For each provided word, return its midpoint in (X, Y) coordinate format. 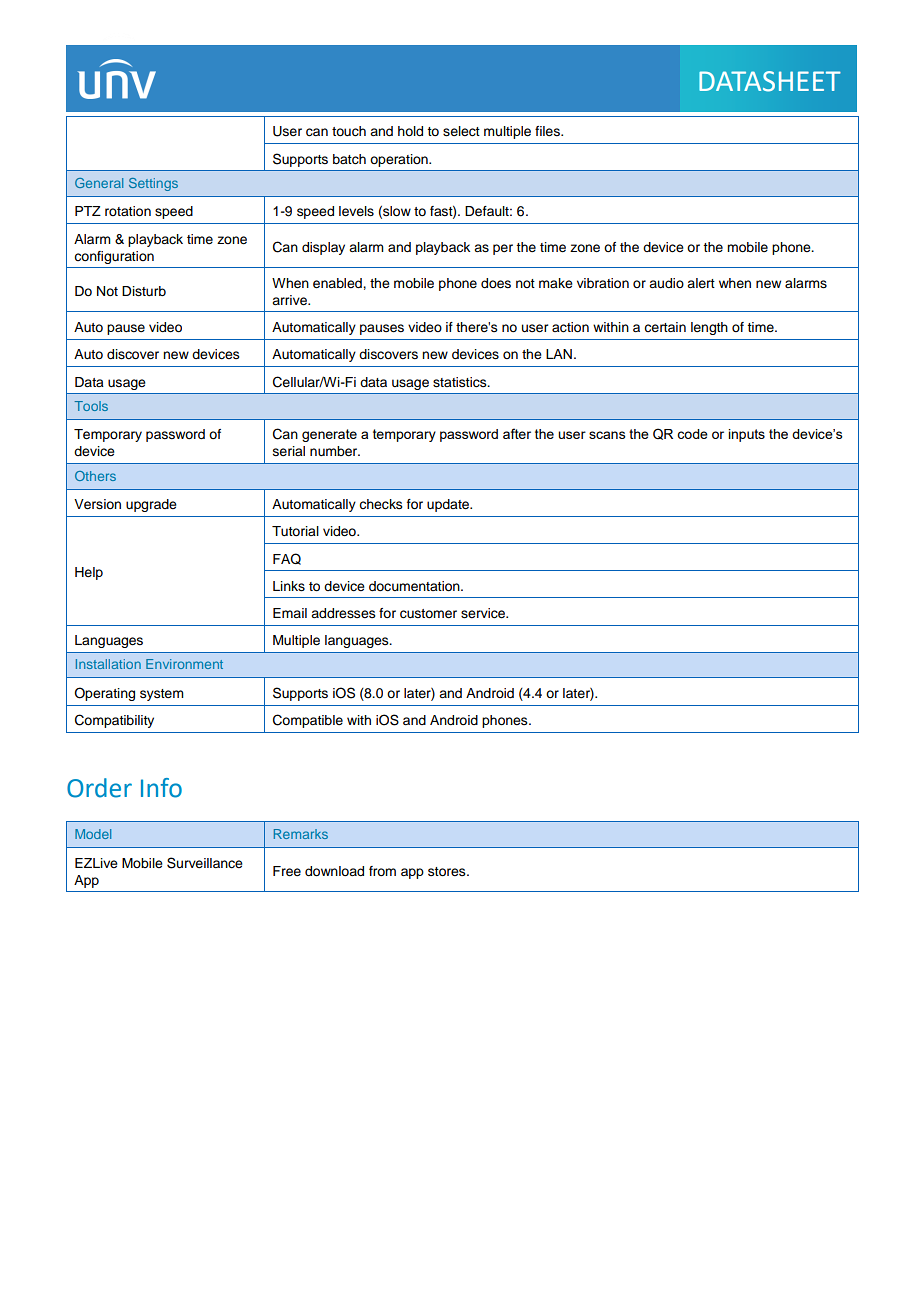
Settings (153, 184)
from (382, 871)
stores (448, 871)
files (548, 131)
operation (400, 160)
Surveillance (205, 863)
